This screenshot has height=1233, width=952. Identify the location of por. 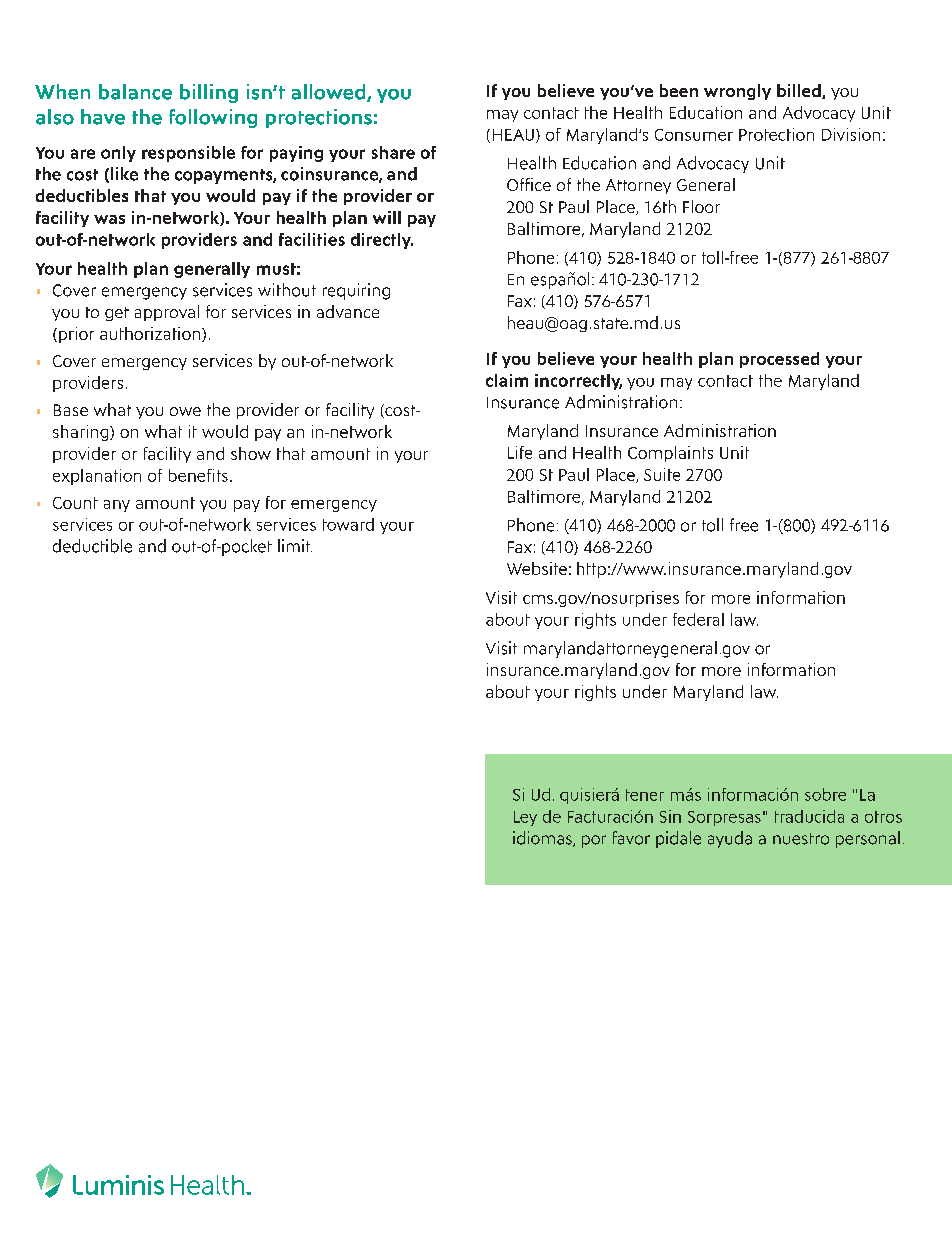
(594, 841).
